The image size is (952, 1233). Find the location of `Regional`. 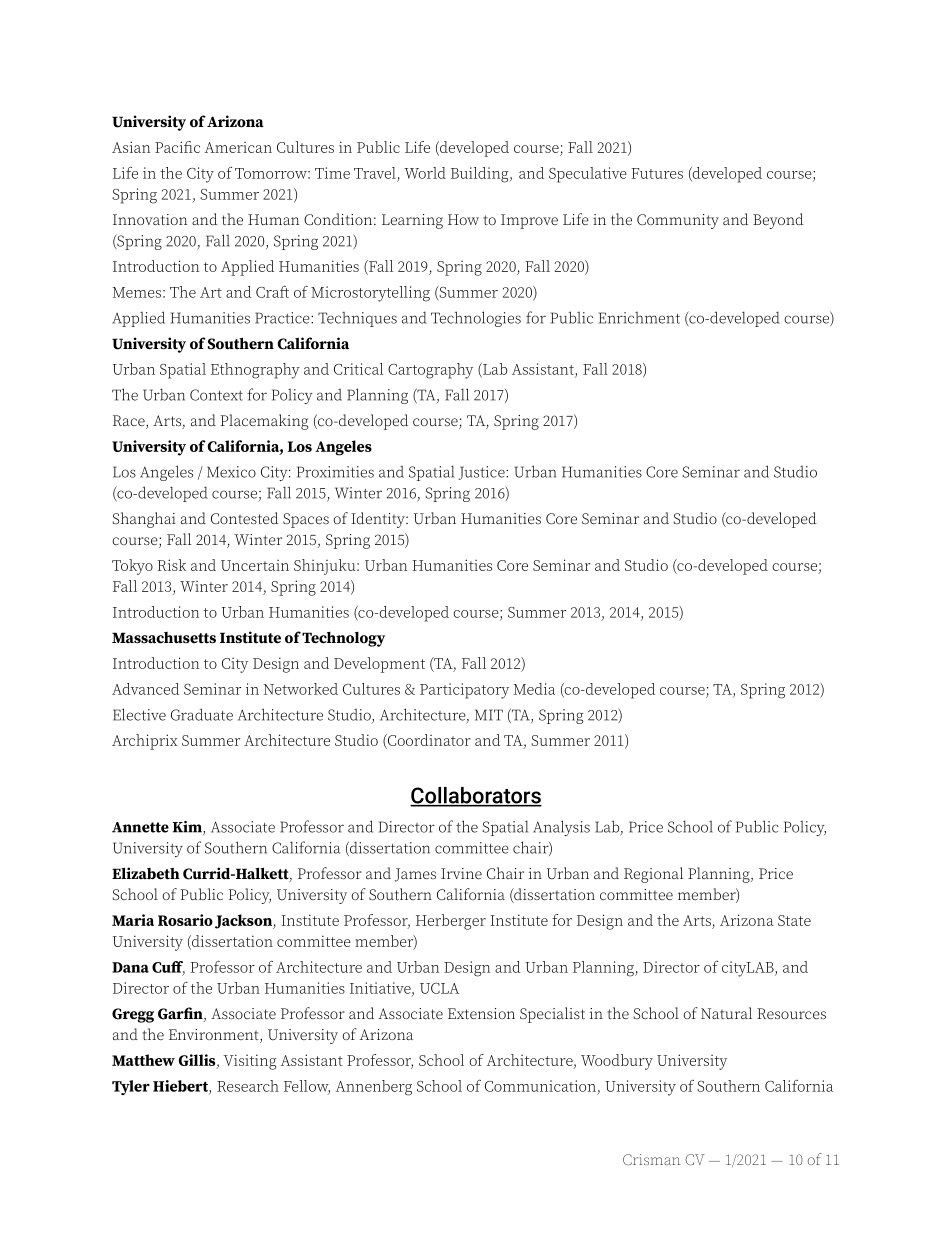

Regional is located at coordinates (653, 875).
